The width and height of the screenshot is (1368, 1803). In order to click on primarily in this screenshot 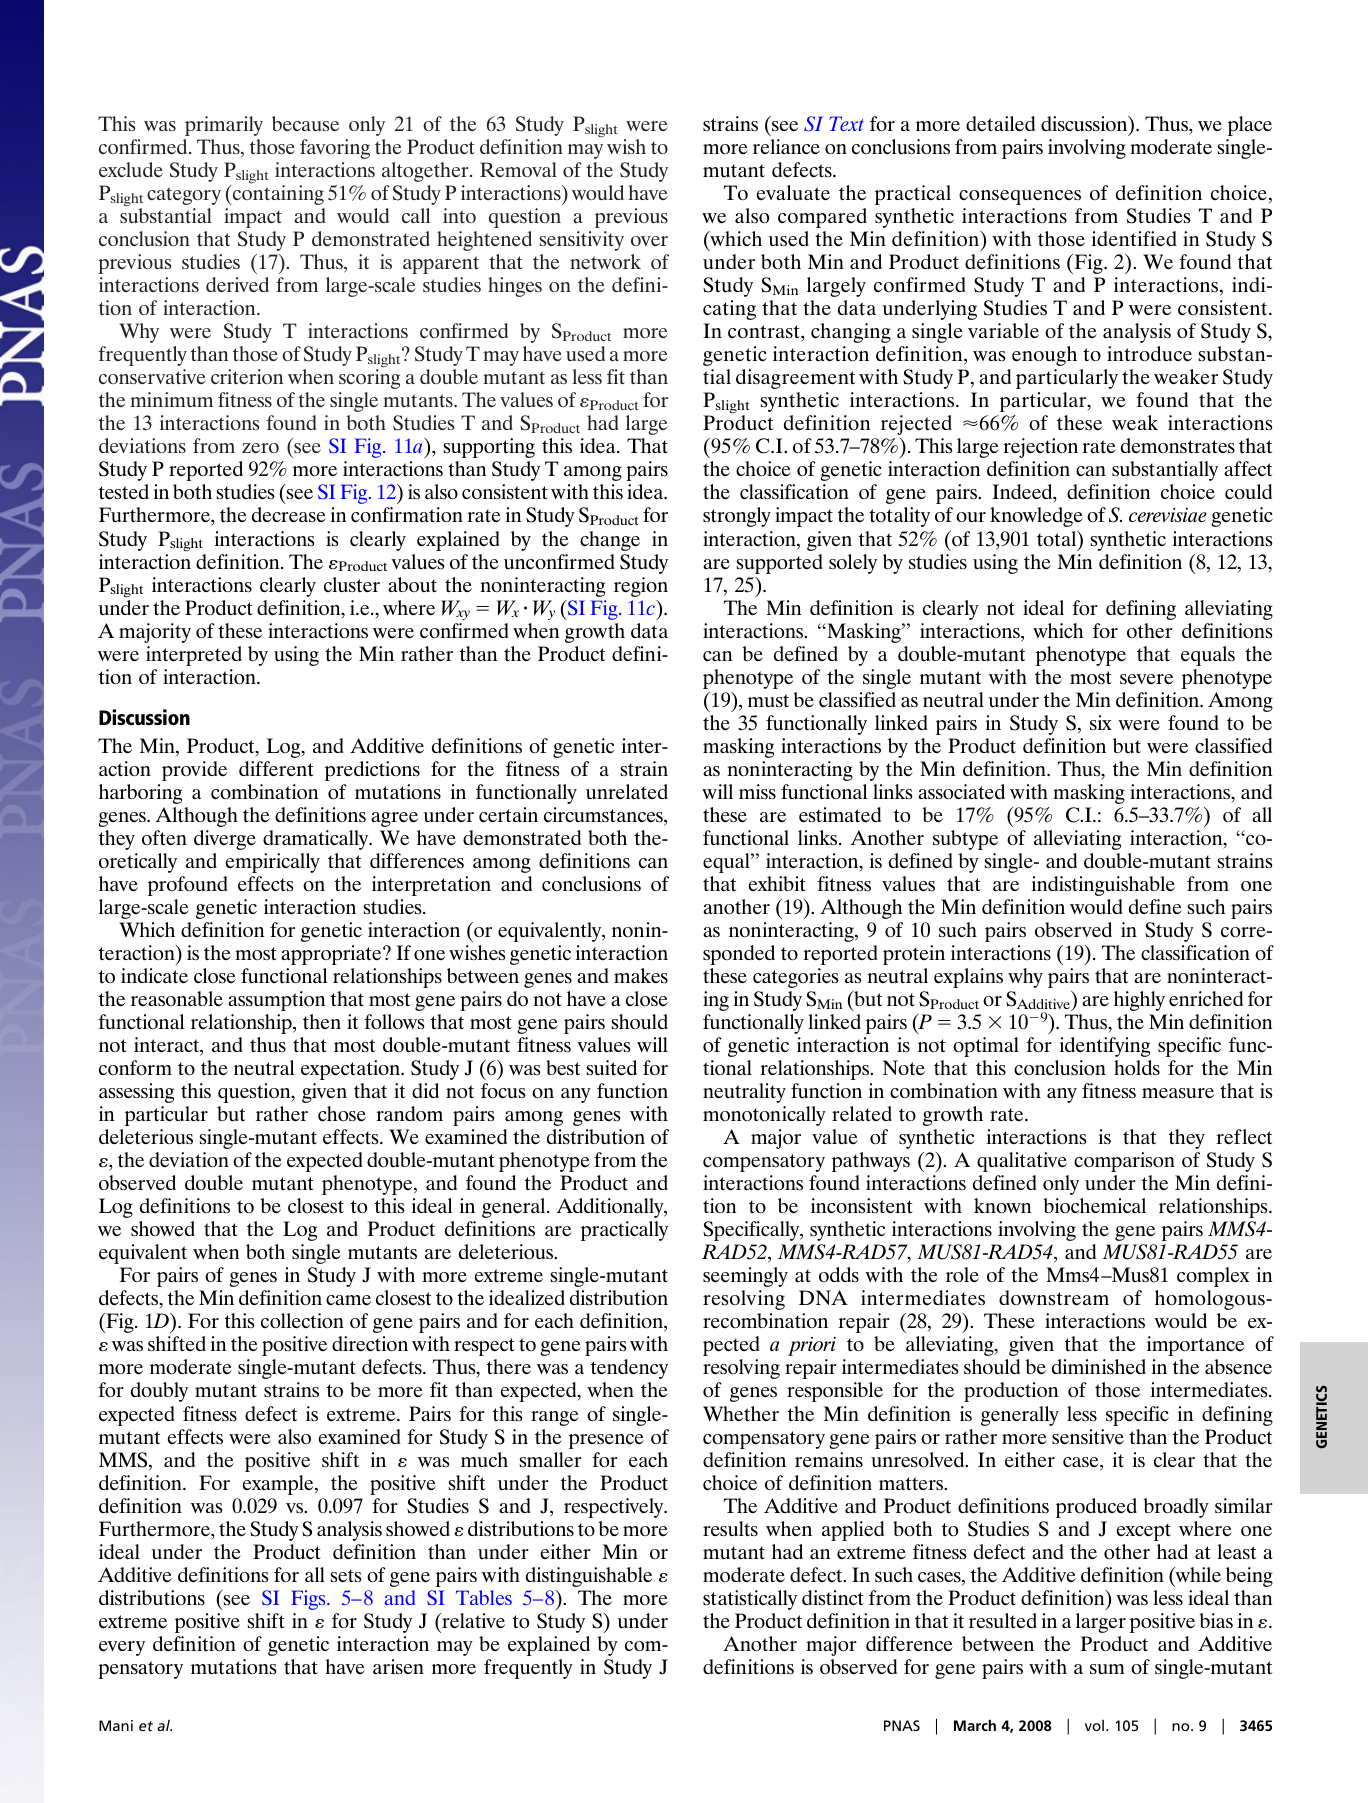, I will do `click(224, 126)`.
